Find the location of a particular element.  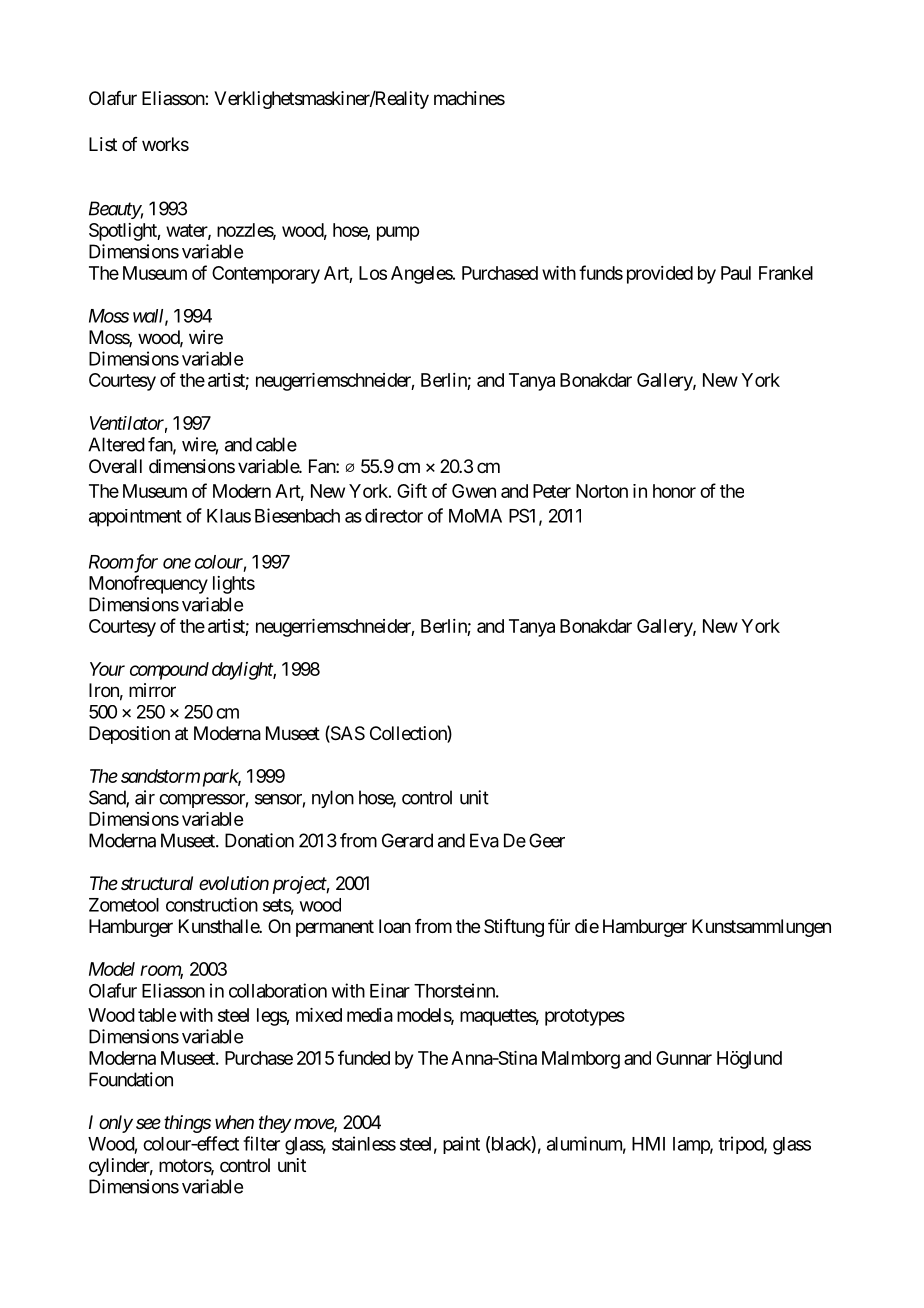

provided is located at coordinates (660, 275).
